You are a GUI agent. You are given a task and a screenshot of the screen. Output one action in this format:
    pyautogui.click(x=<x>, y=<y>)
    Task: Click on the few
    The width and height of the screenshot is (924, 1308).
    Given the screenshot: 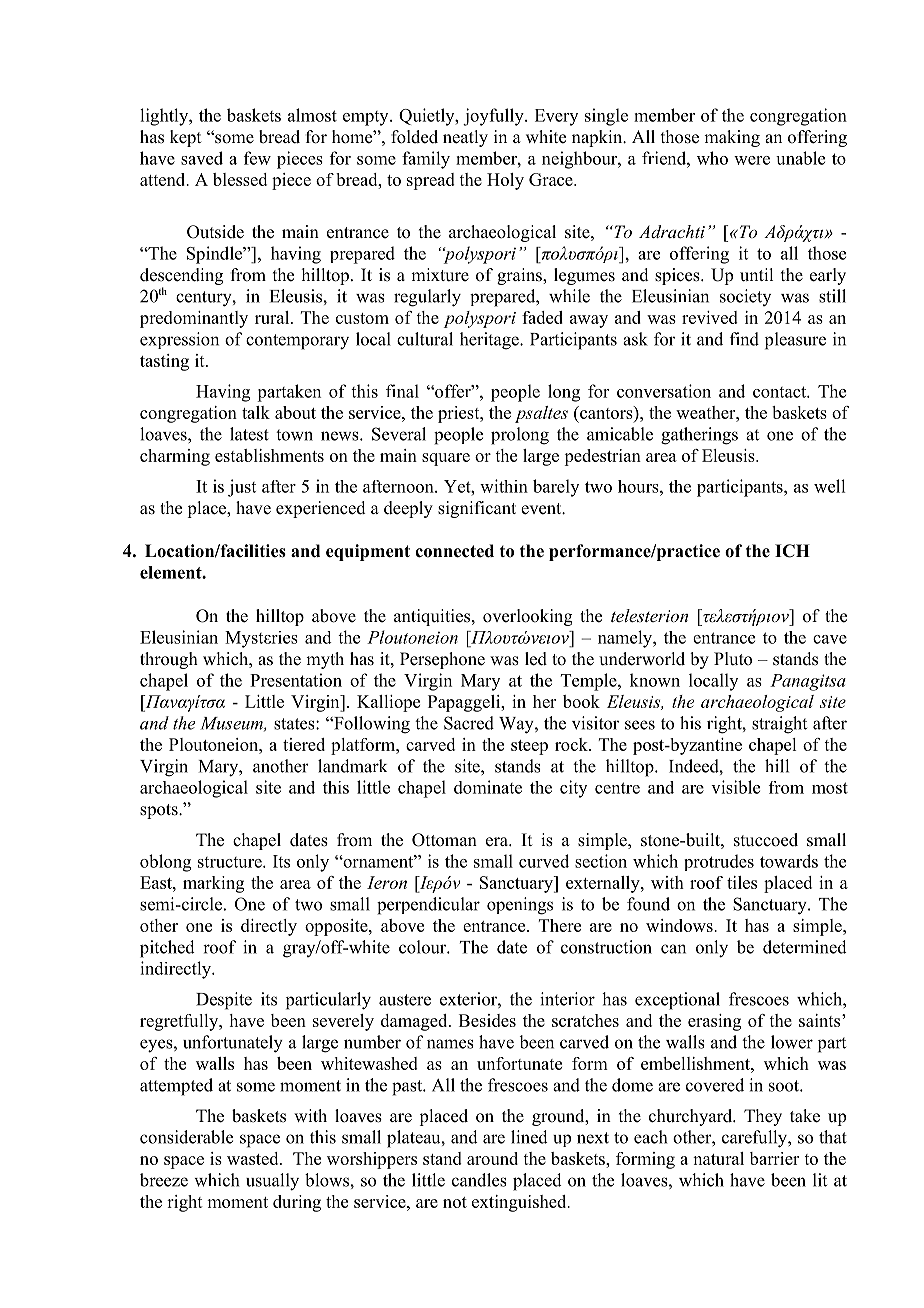 What is the action you would take?
    pyautogui.click(x=257, y=158)
